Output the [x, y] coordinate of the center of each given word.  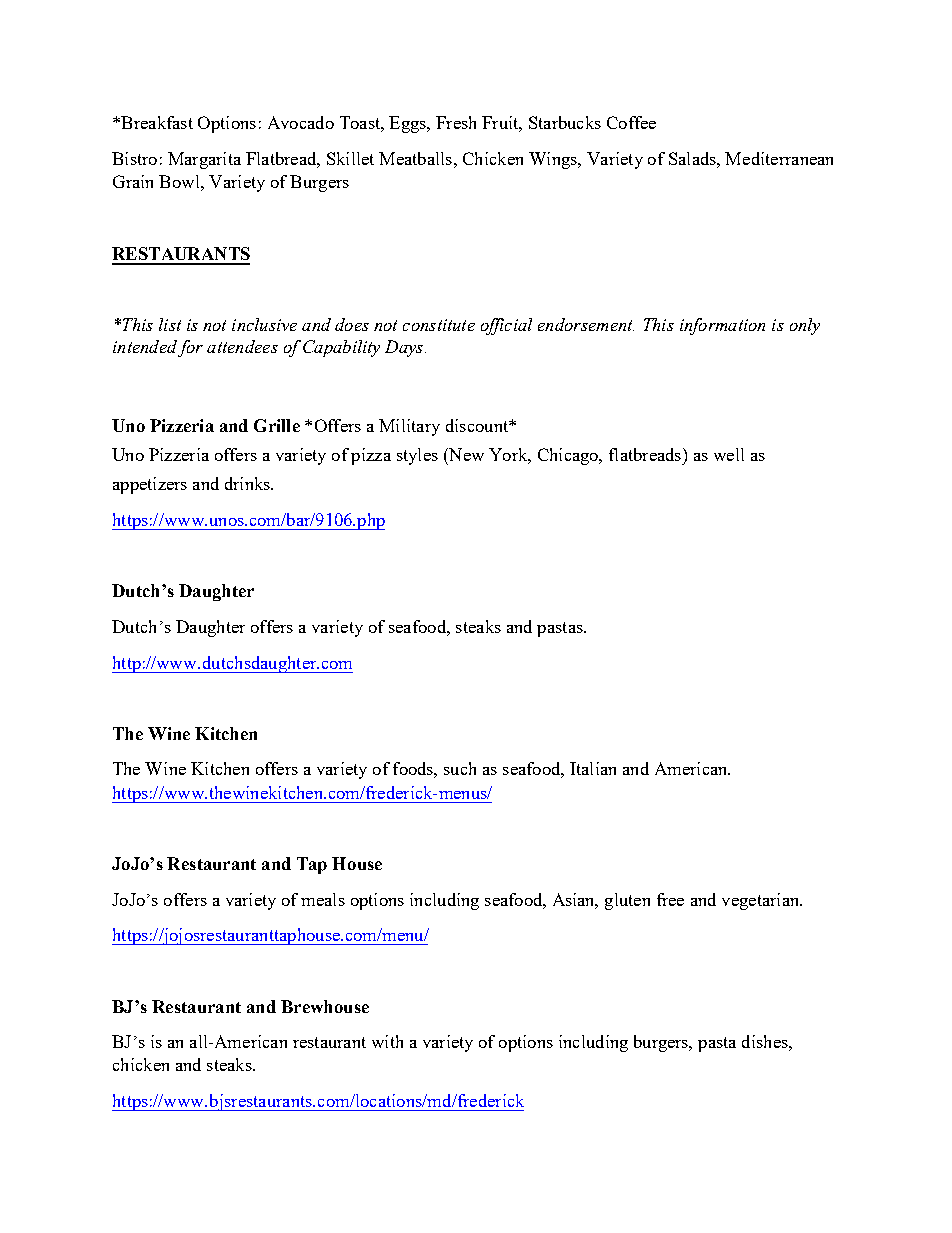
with [387, 1041]
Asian [575, 900]
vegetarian [762, 901]
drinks [248, 483]
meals [323, 899]
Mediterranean [779, 158]
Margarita [204, 160]
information [722, 326]
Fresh [456, 122]
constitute [439, 325]
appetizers [150, 485]
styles [417, 456]
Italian [593, 768]
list [170, 324]
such [460, 768]
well [729, 454]
